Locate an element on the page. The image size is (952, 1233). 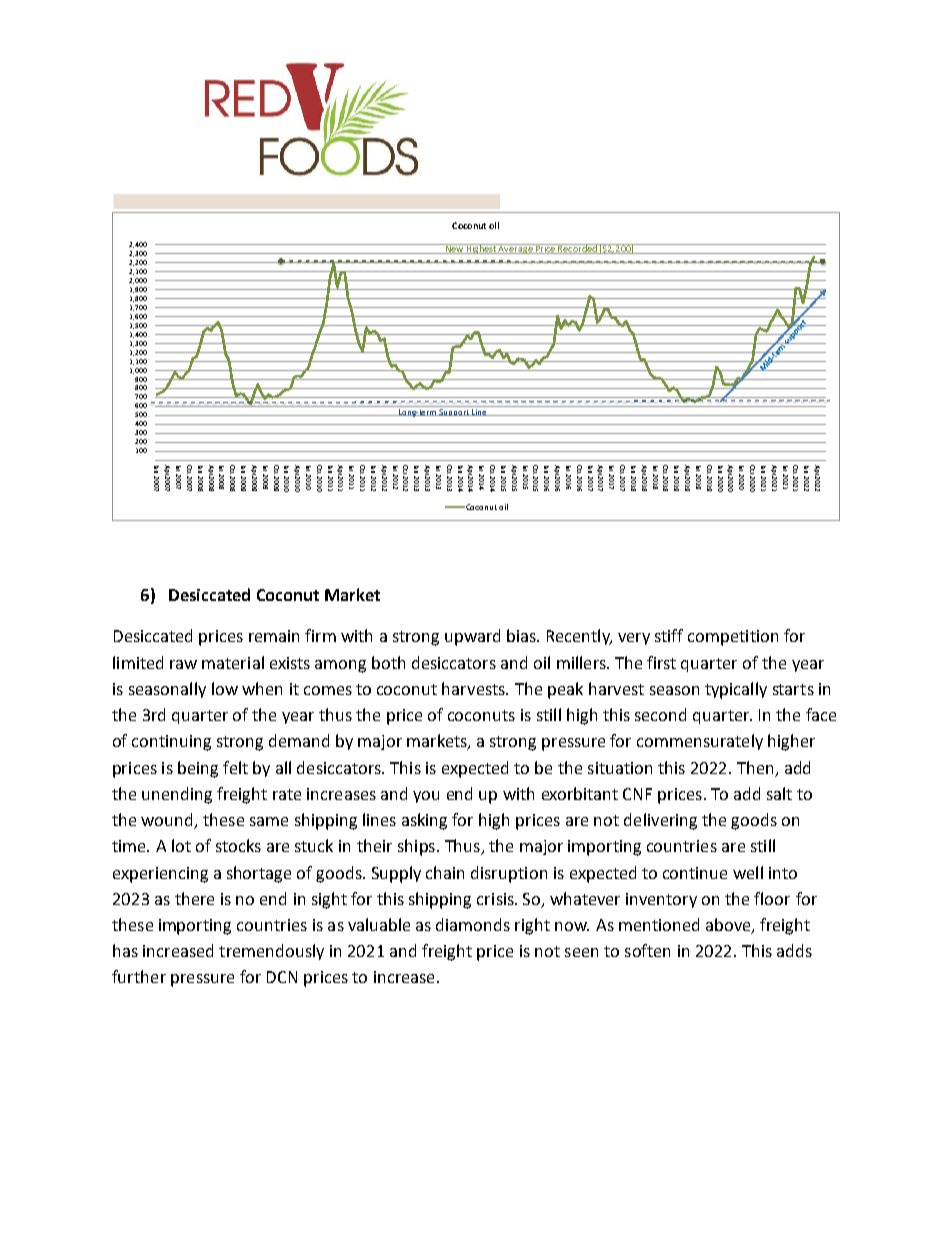
Average is located at coordinates (516, 249).
